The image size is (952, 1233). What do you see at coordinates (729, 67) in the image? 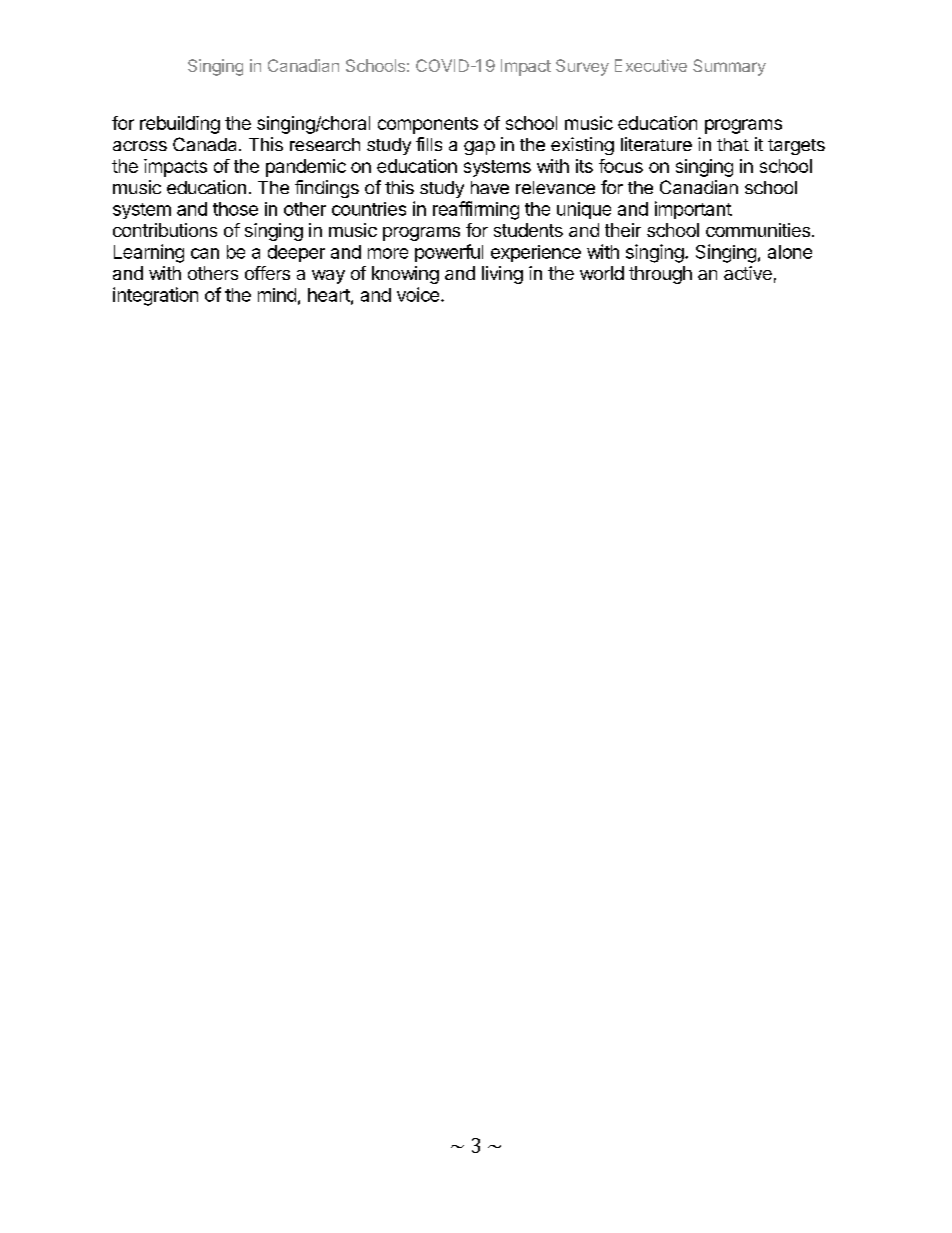
I see `Summary` at bounding box center [729, 67].
